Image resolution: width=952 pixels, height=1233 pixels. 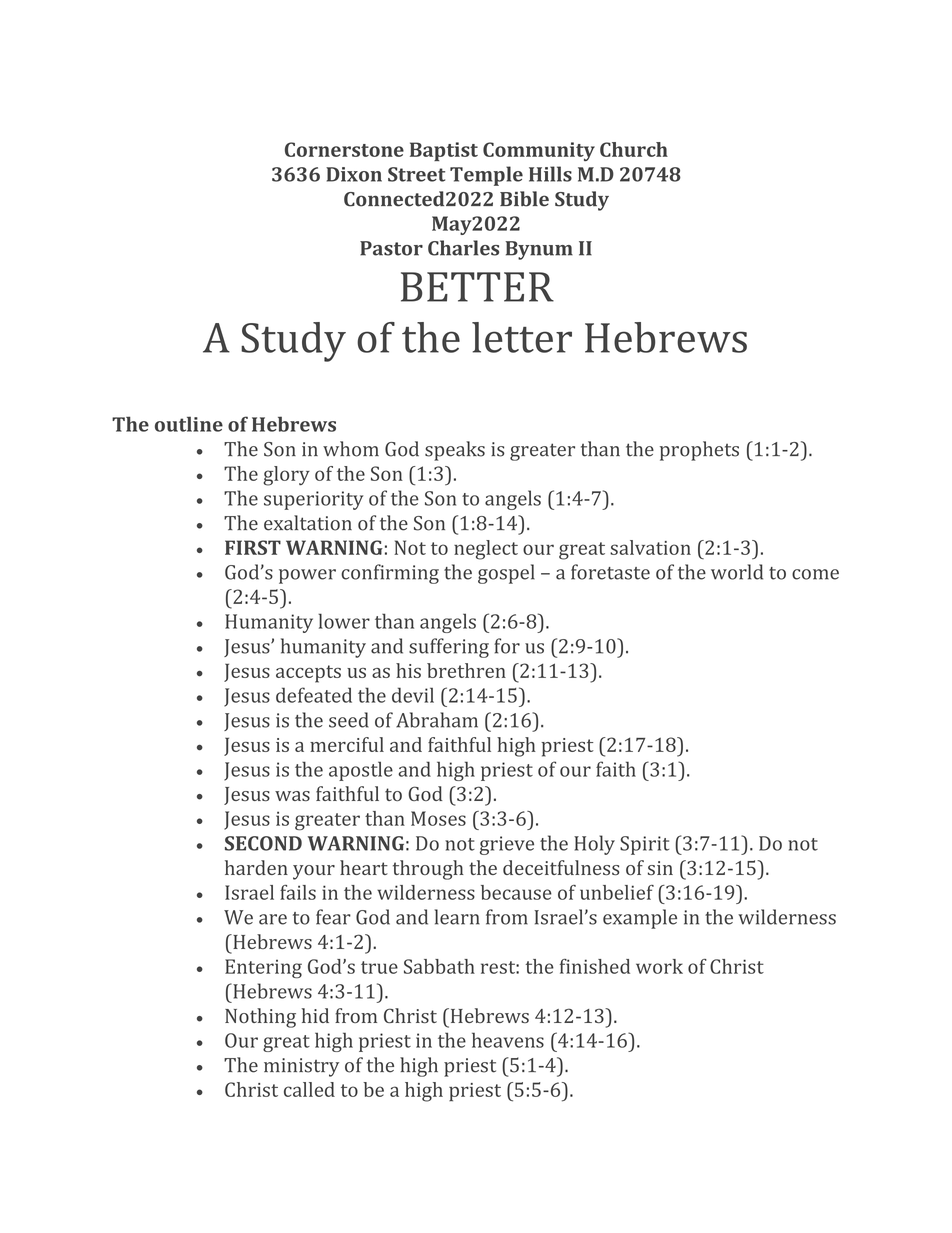 I want to click on work, so click(x=659, y=966).
